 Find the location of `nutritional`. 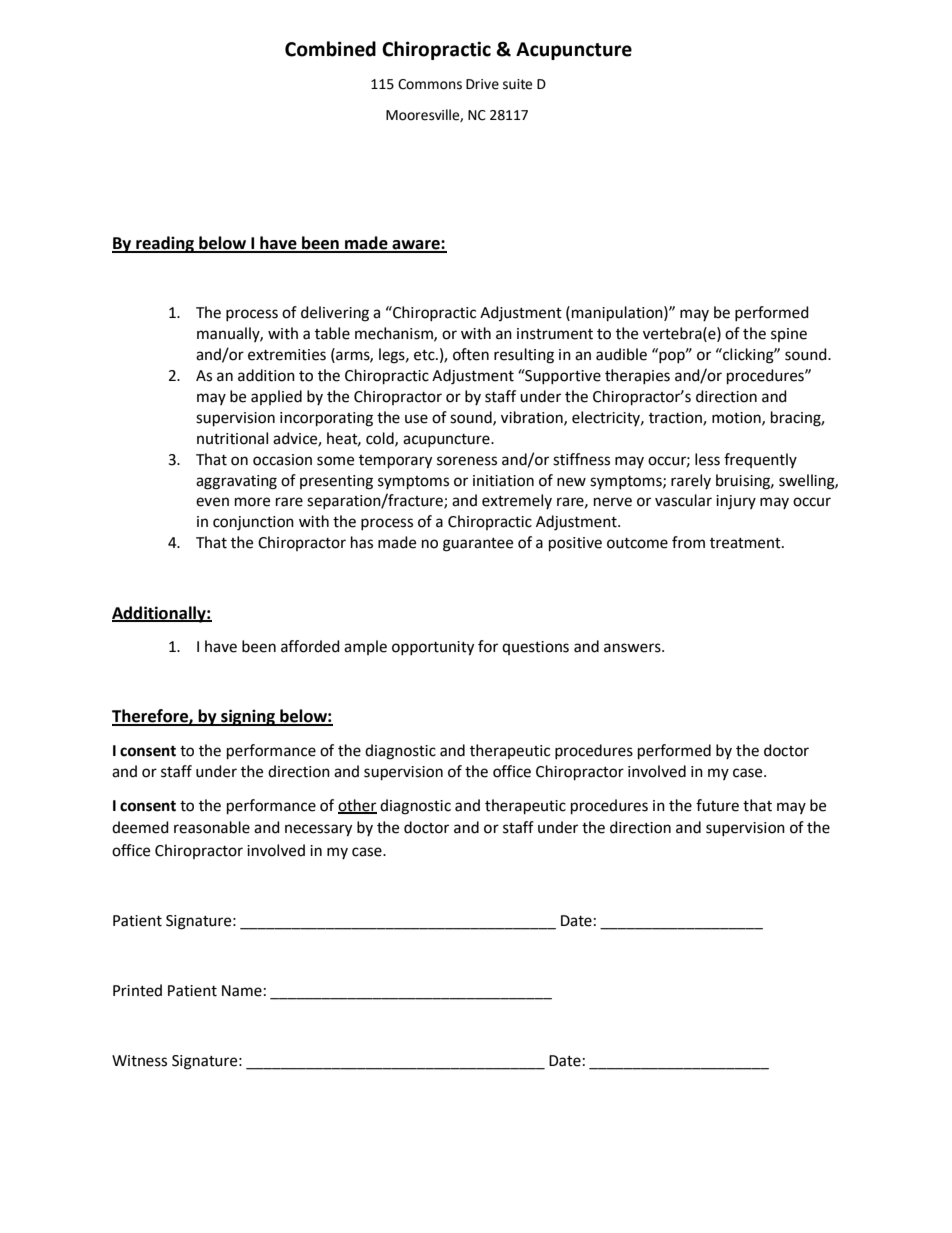

nutritional is located at coordinates (232, 438).
